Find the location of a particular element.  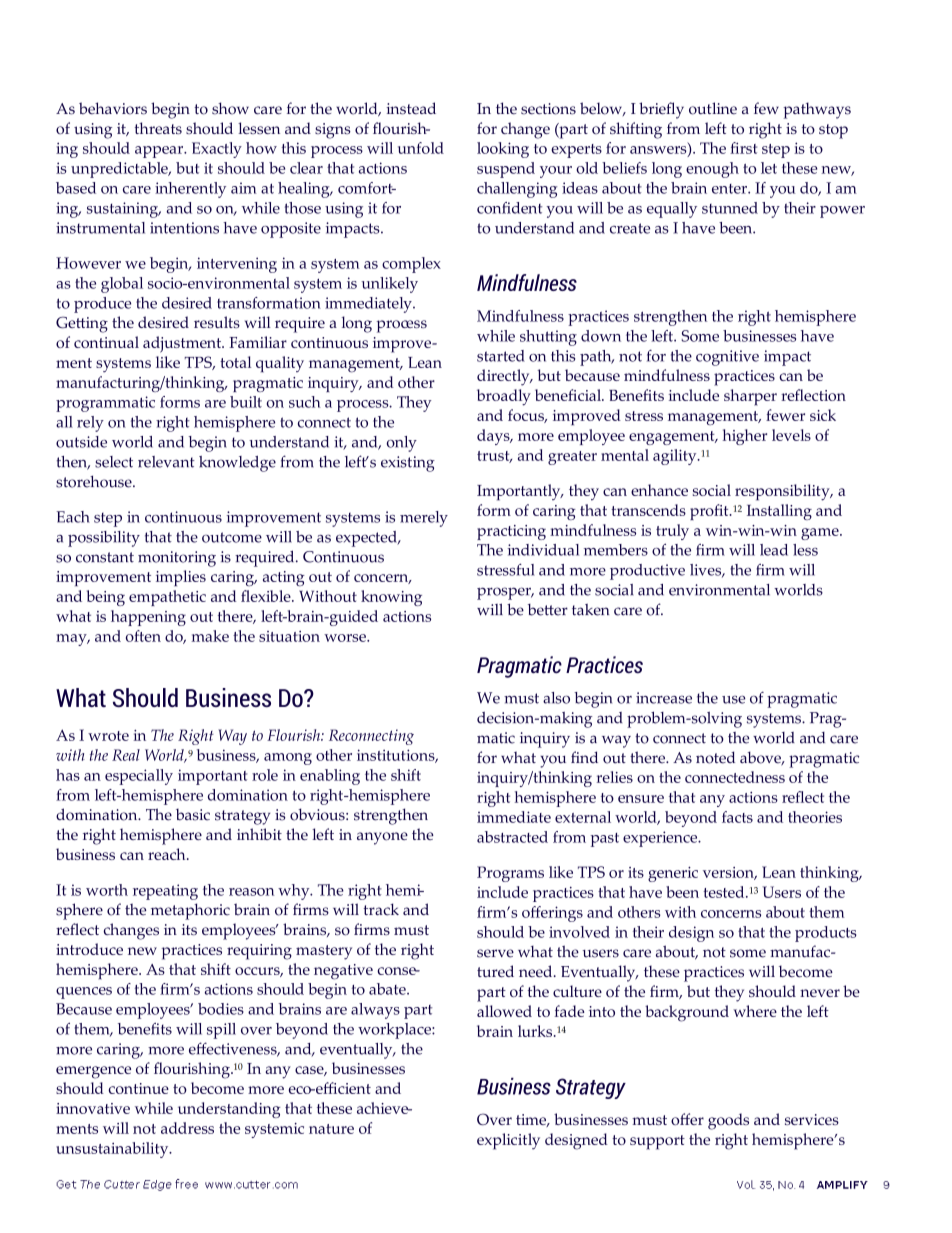

started is located at coordinates (501, 356).
